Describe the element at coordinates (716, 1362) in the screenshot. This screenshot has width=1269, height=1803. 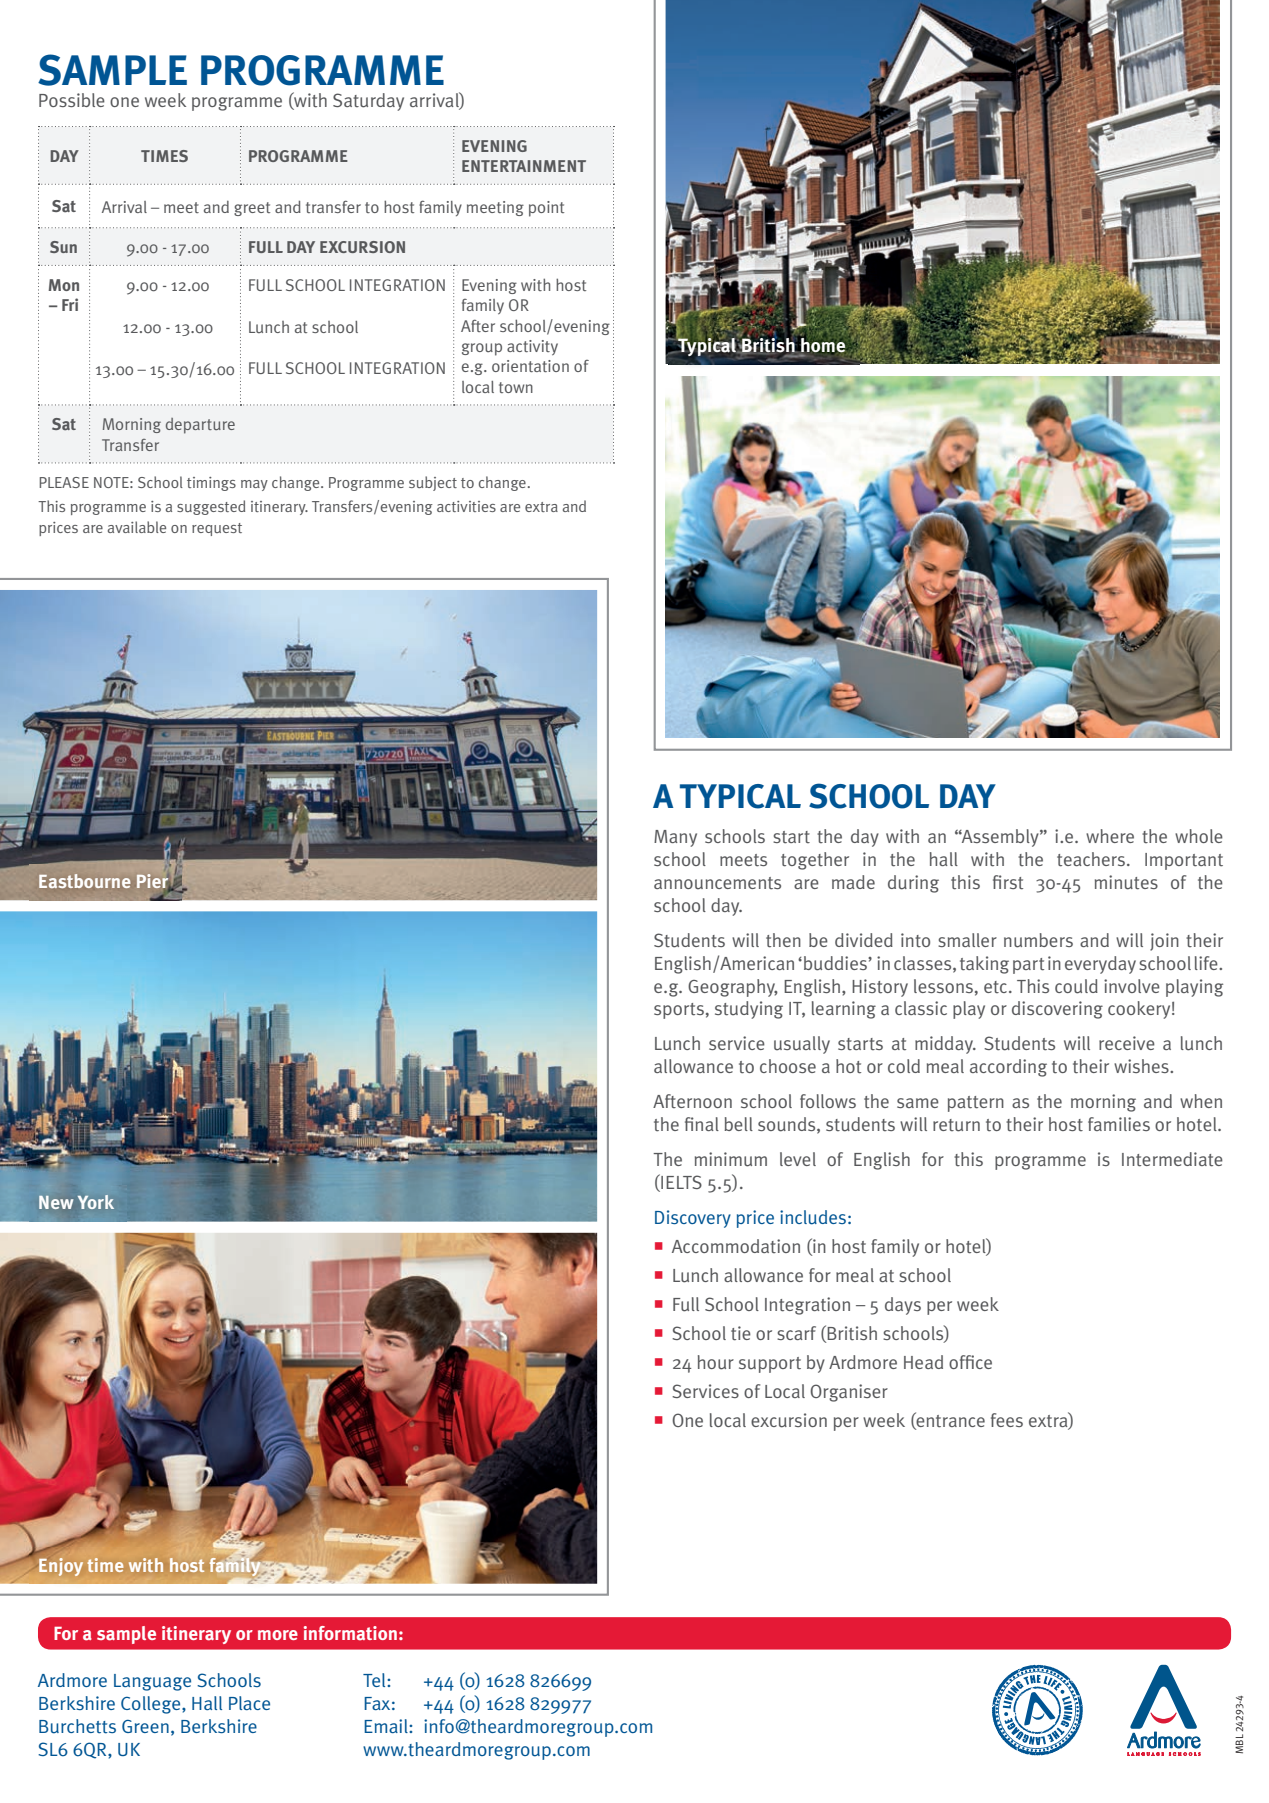
I see `hour` at that location.
